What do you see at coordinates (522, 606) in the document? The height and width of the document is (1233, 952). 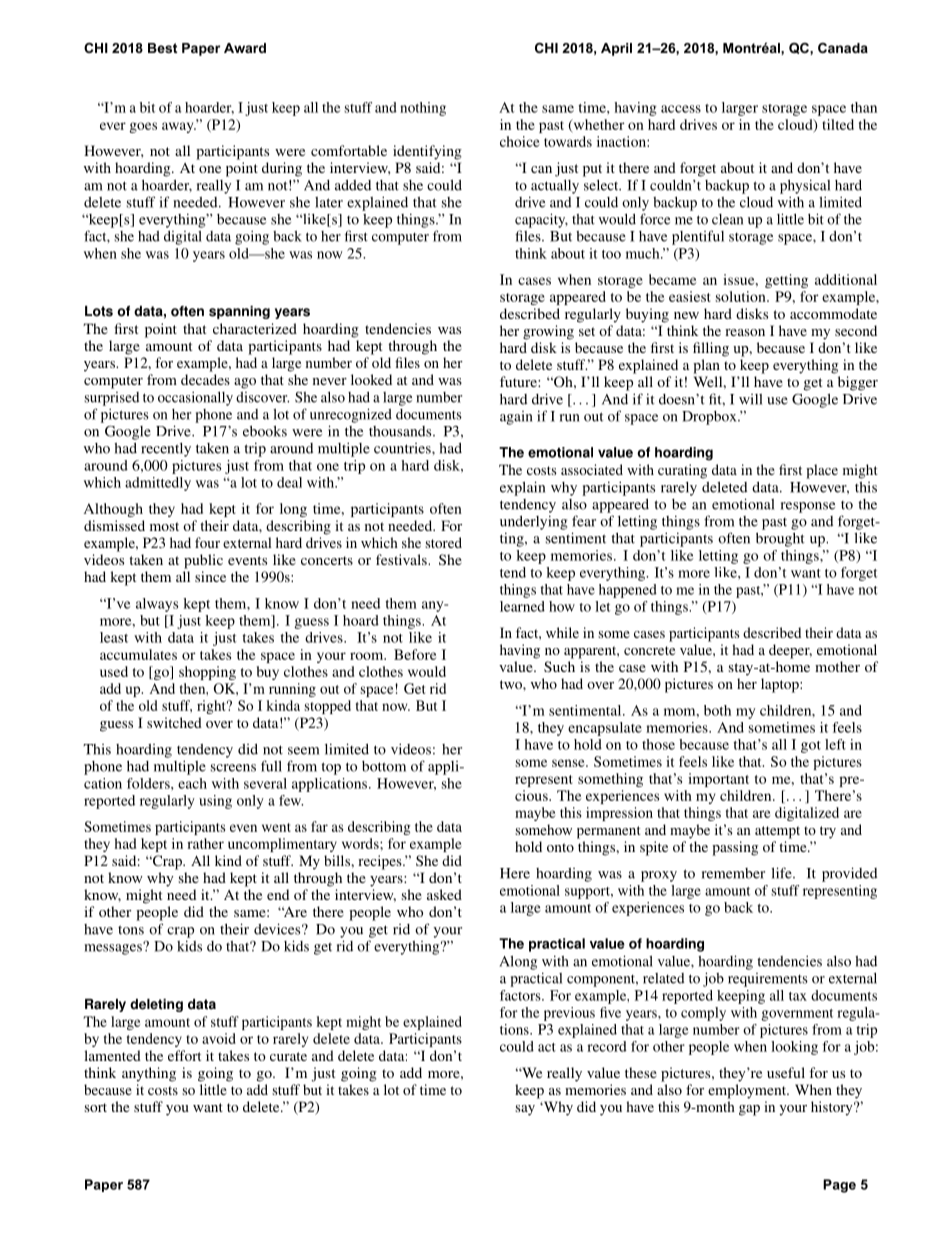 I see `learned` at bounding box center [522, 606].
